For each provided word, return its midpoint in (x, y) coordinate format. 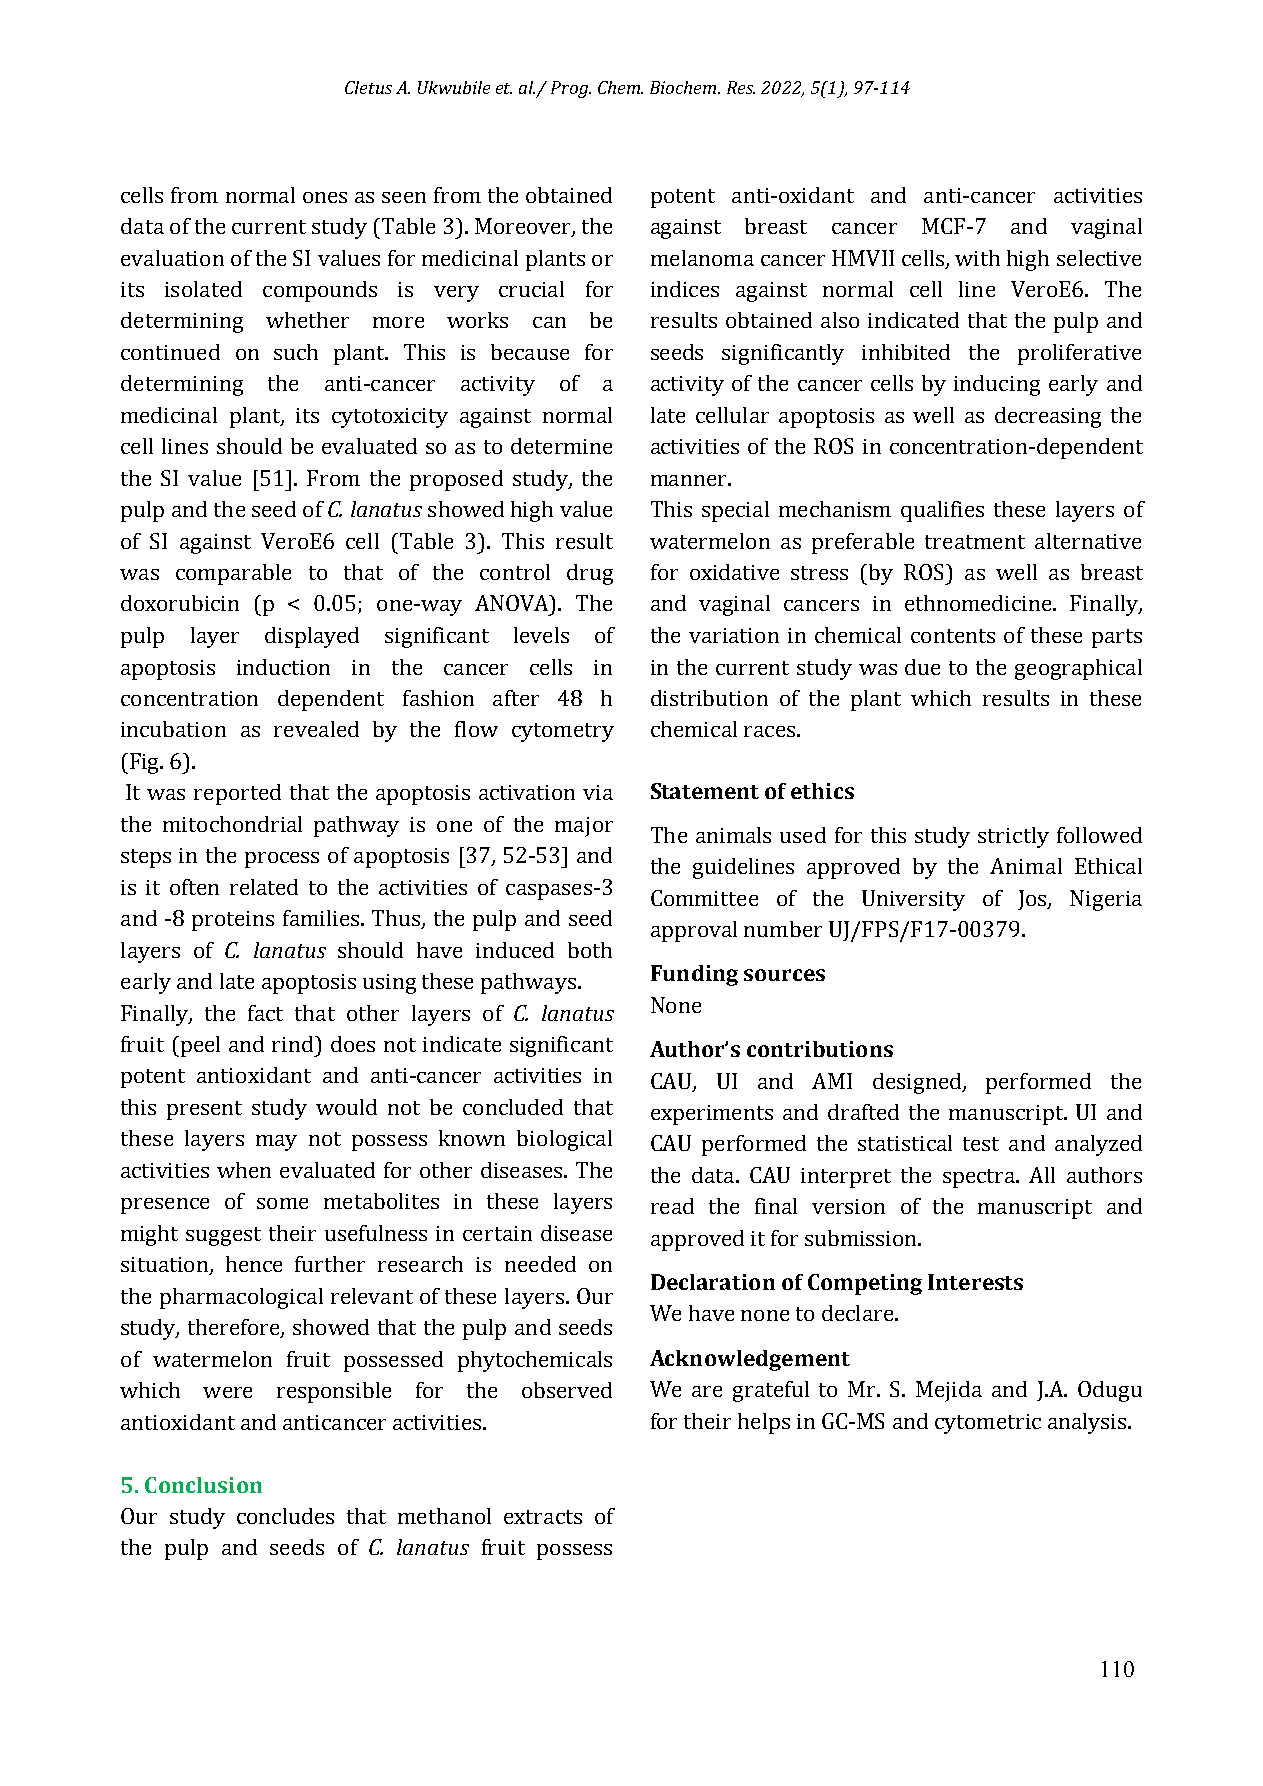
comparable (233, 574)
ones (325, 197)
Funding (694, 975)
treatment (975, 542)
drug (590, 574)
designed (918, 1083)
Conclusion (203, 1485)
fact (265, 1013)
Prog (570, 89)
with (977, 258)
